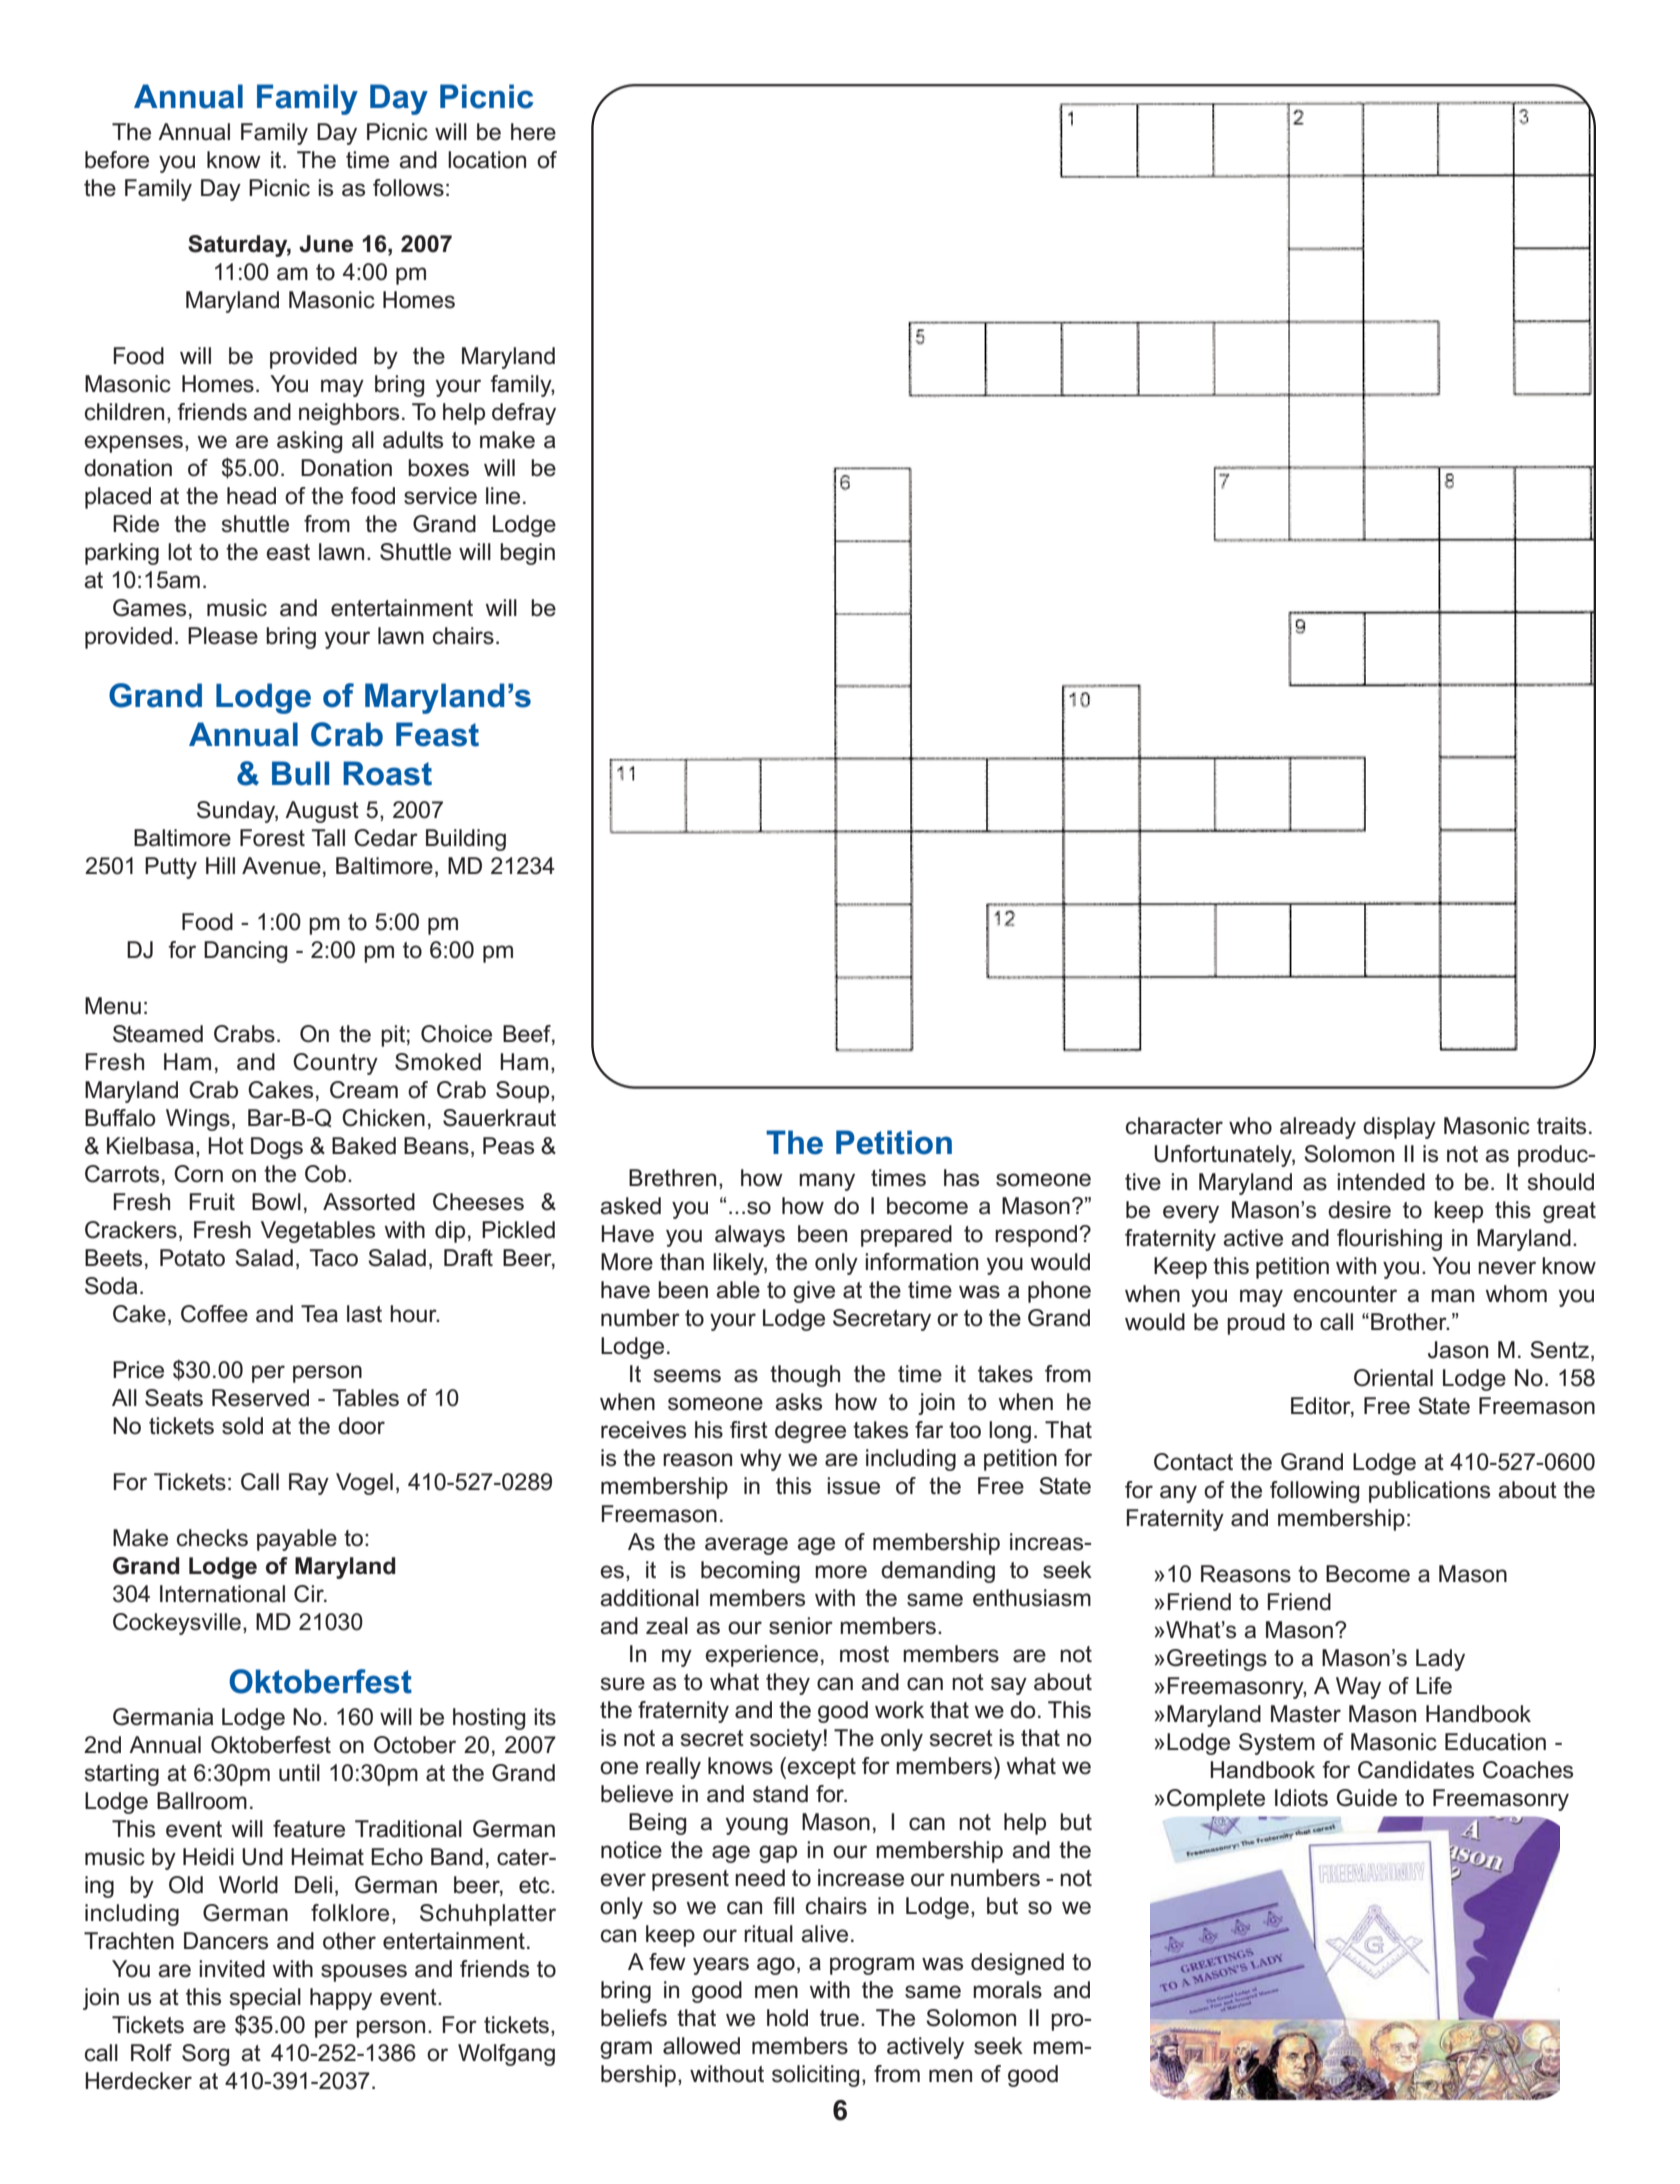 This screenshot has width=1680, height=2184. I want to click on here, so click(533, 132).
